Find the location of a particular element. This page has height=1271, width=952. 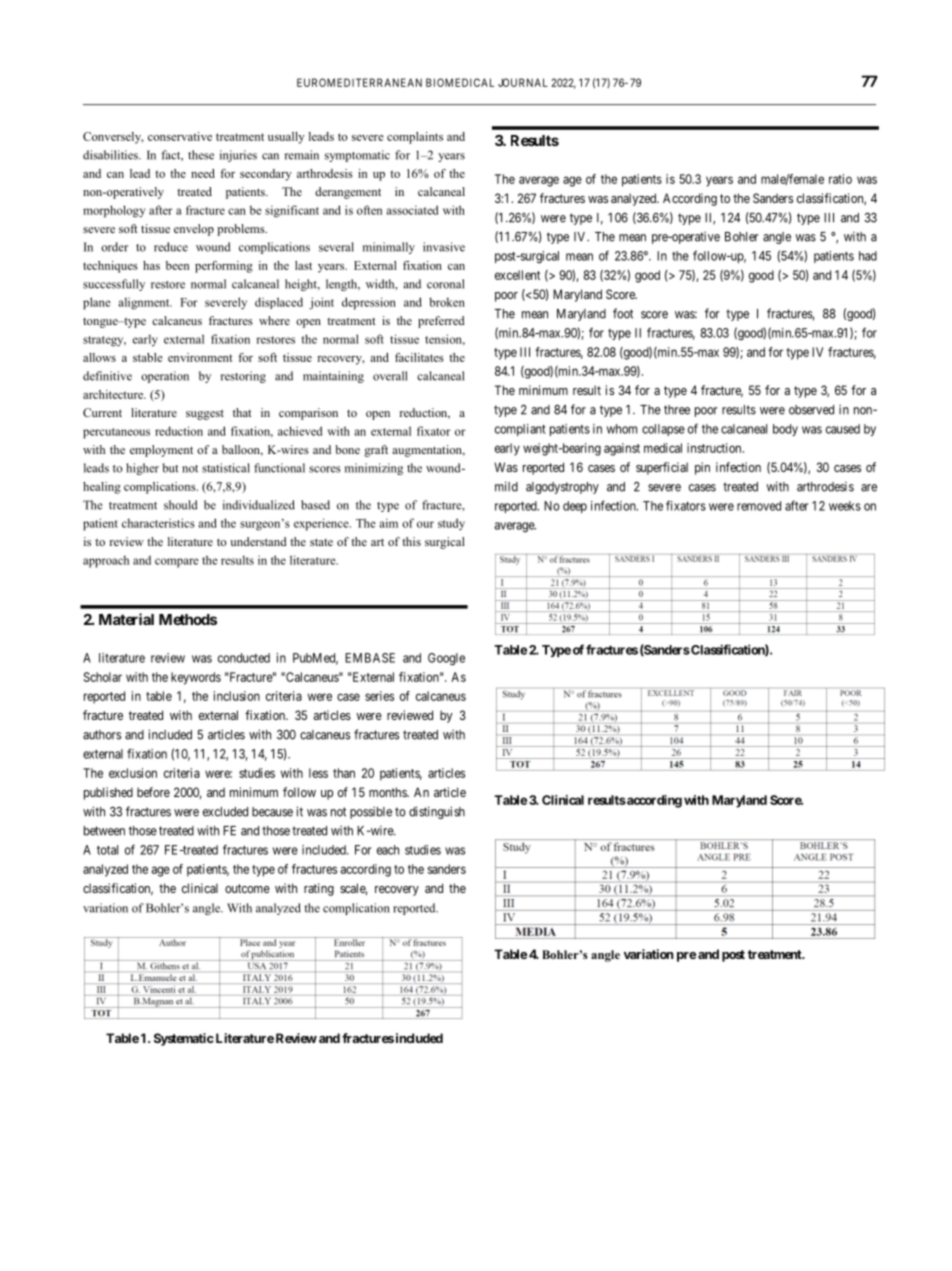

excluded is located at coordinates (225, 812).
